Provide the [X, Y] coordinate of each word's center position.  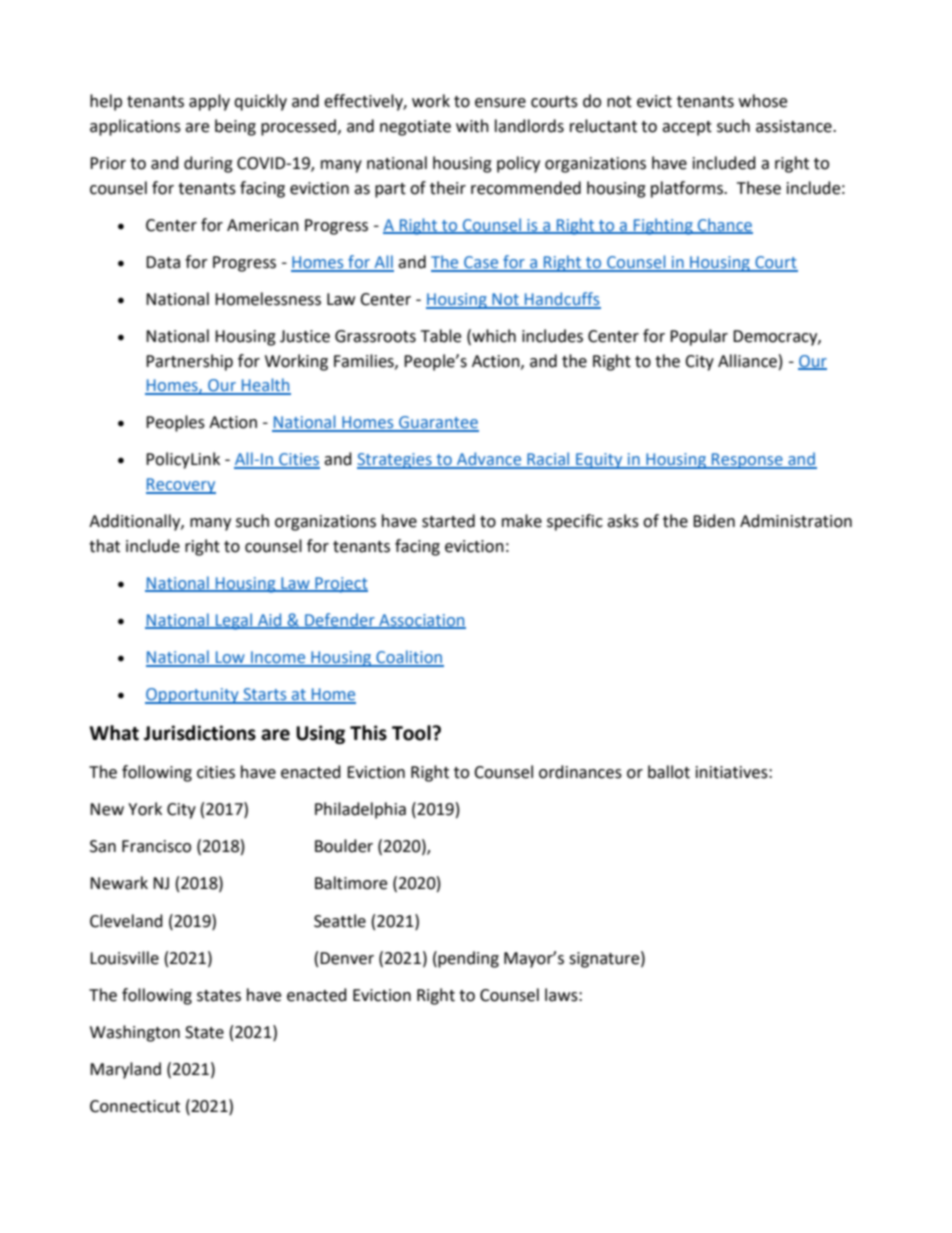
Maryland [125, 1070]
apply [209, 102]
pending [467, 959]
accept [687, 128]
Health [265, 386]
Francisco [156, 846]
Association [421, 621]
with [472, 126]
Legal [234, 621]
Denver [347, 958]
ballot [669, 772]
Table [441, 336]
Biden [714, 521]
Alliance [747, 361]
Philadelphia [360, 810]
